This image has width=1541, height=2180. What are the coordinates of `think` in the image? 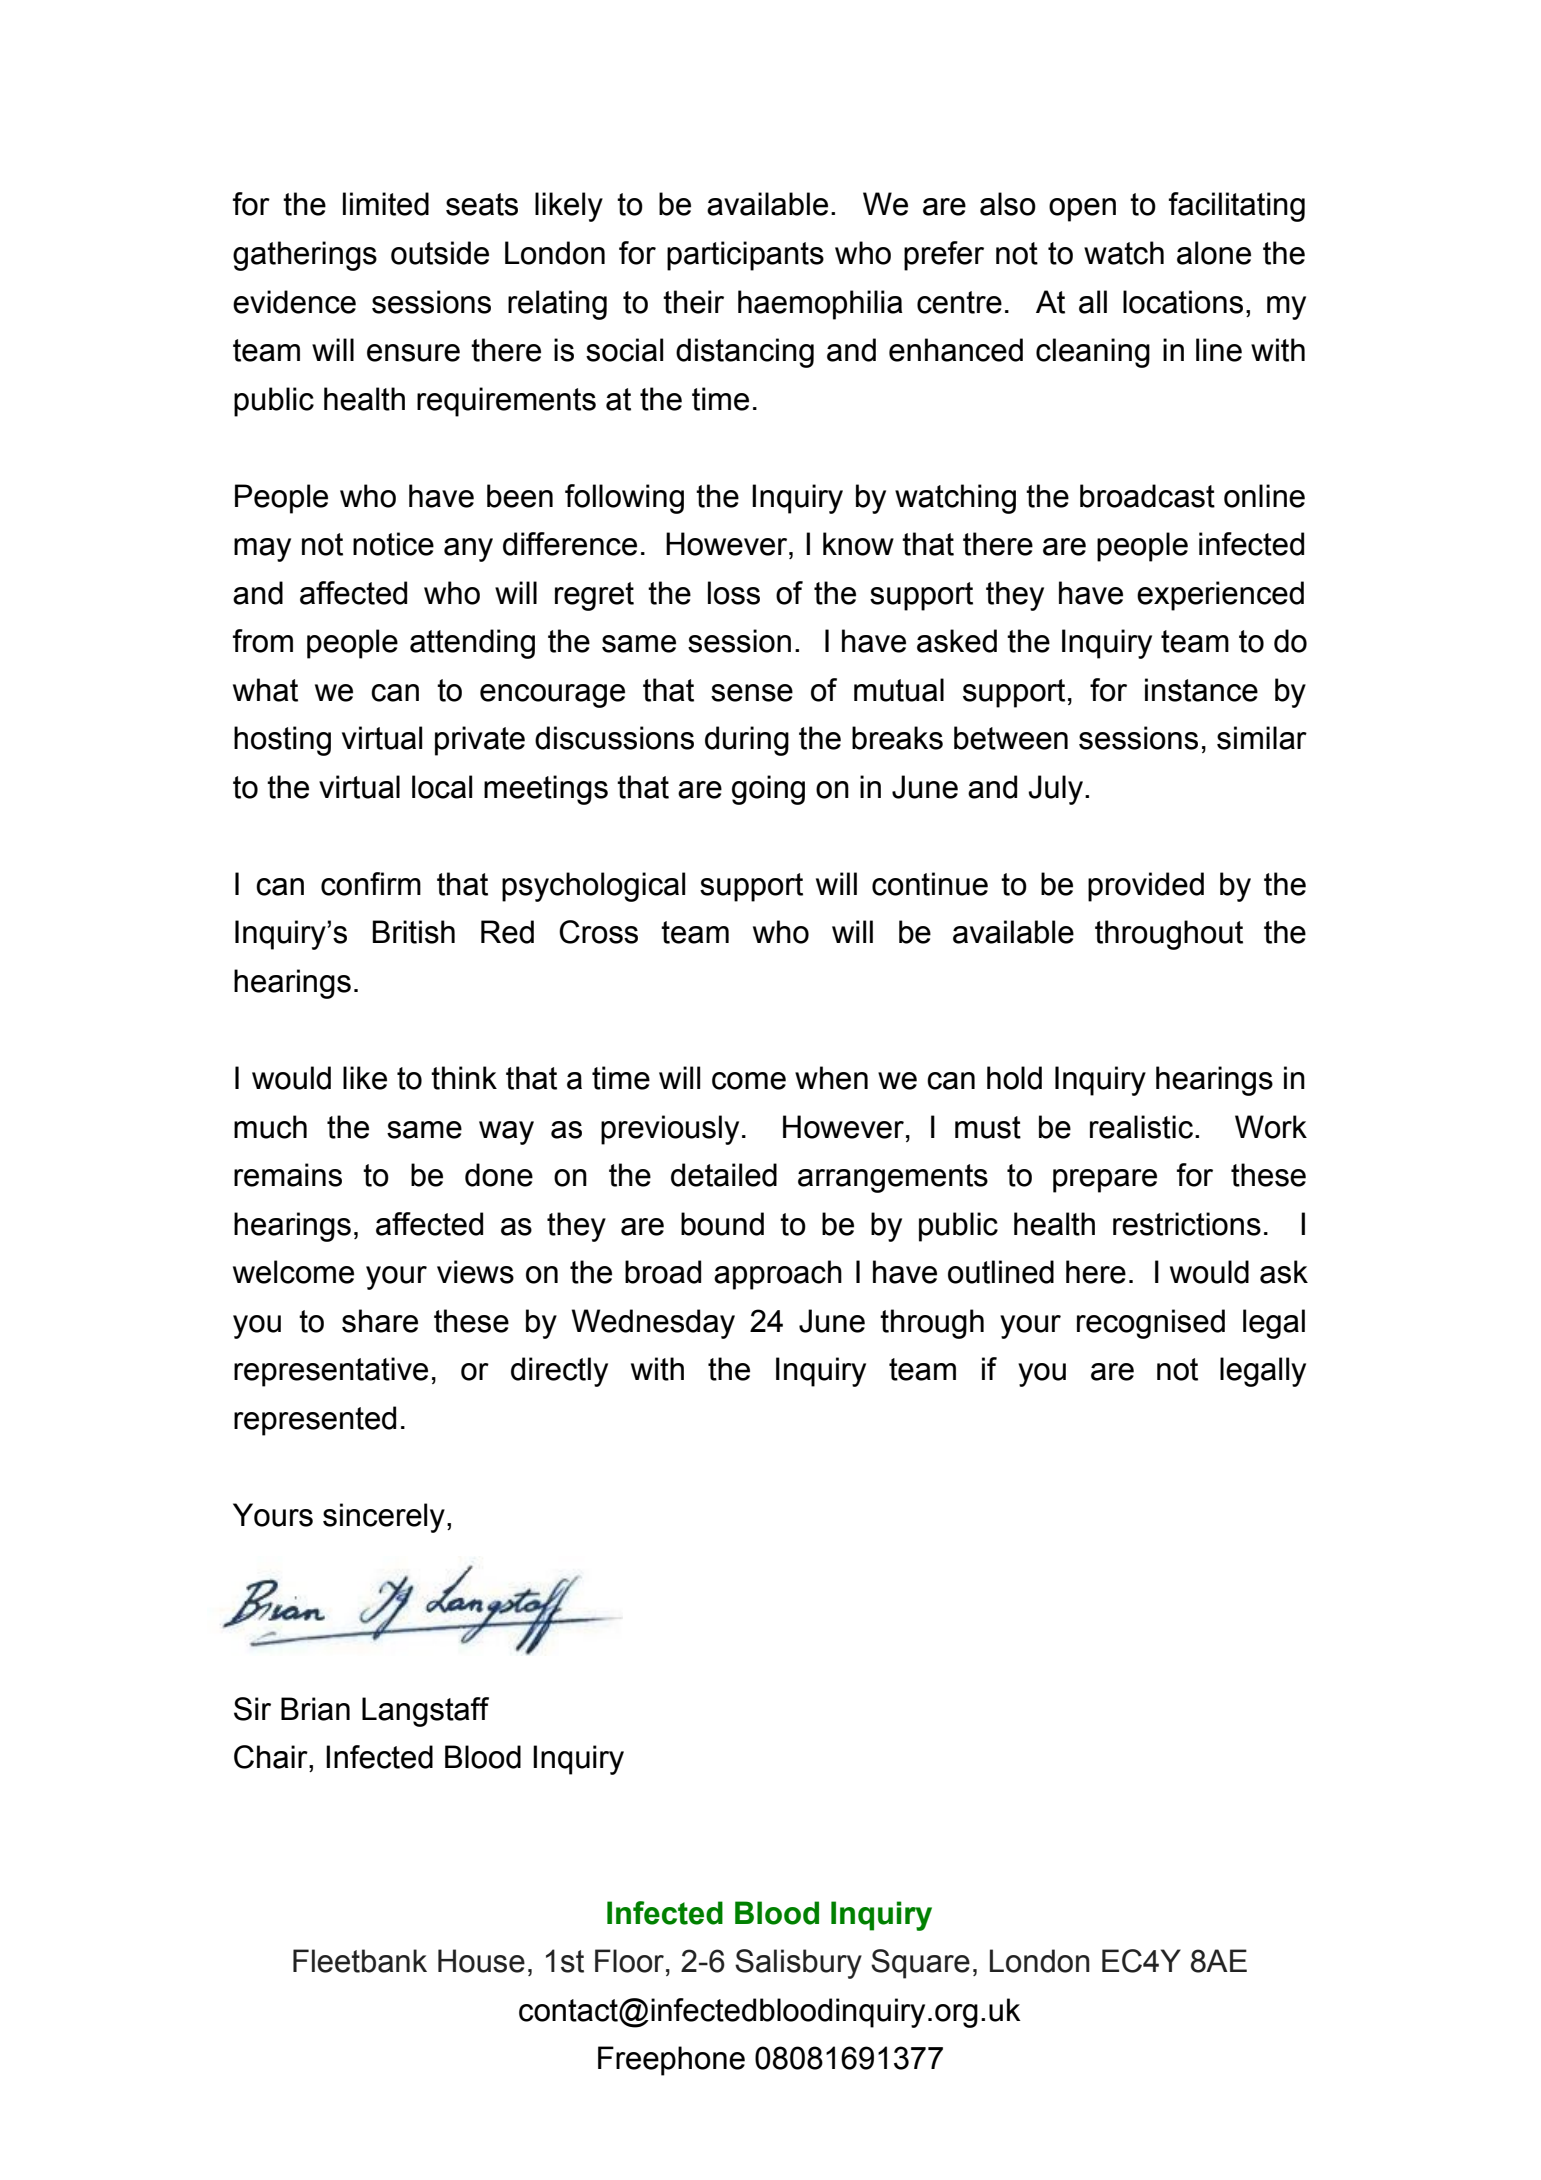 It's located at (464, 1078).
